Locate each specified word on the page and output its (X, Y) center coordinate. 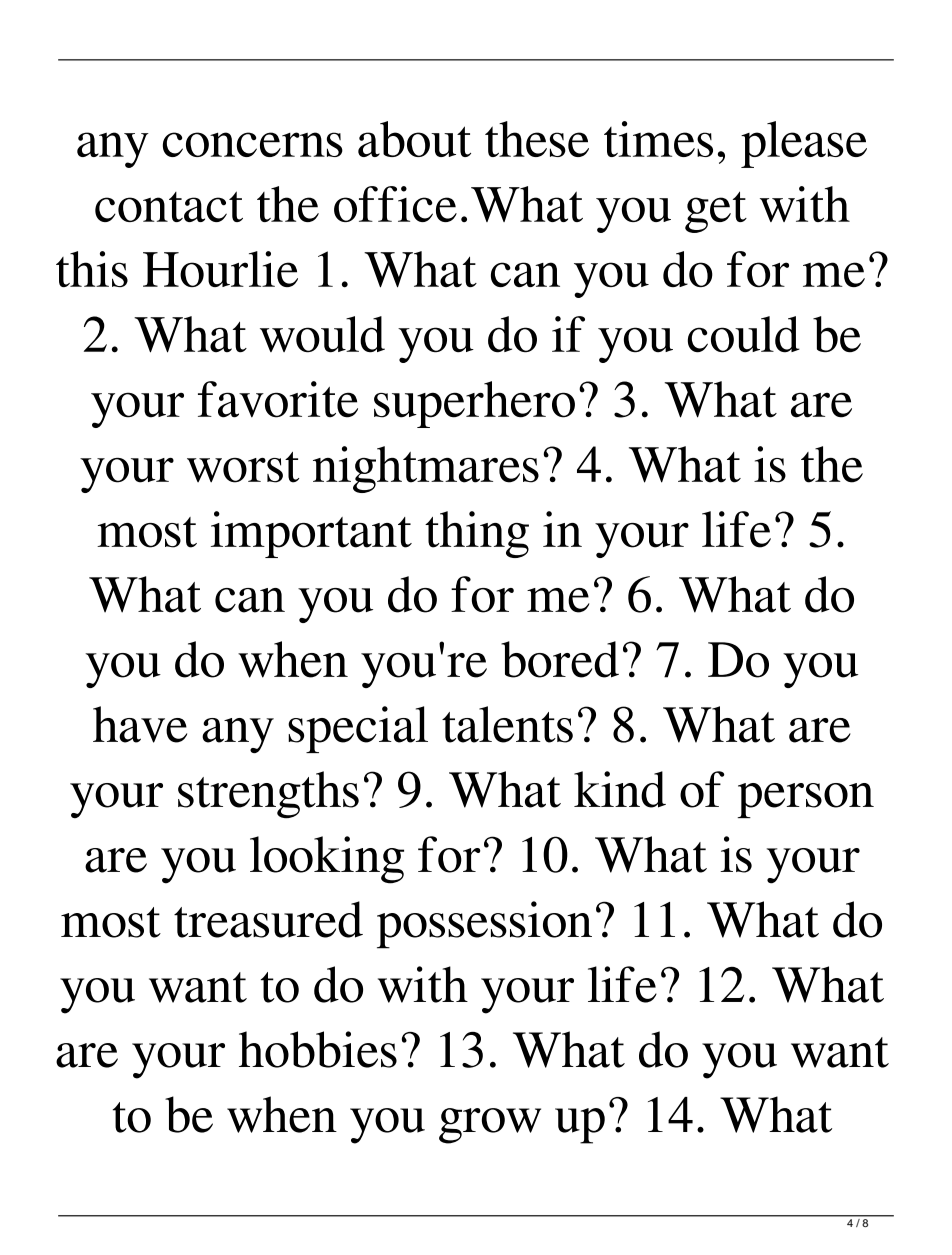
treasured (268, 919)
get (716, 212)
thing (477, 534)
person (805, 800)
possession (484, 925)
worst (243, 467)
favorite (278, 399)
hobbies (318, 1049)
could (744, 334)
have (140, 724)
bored (560, 659)
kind (620, 789)
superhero (474, 404)
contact (169, 206)
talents (507, 724)
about (414, 139)
